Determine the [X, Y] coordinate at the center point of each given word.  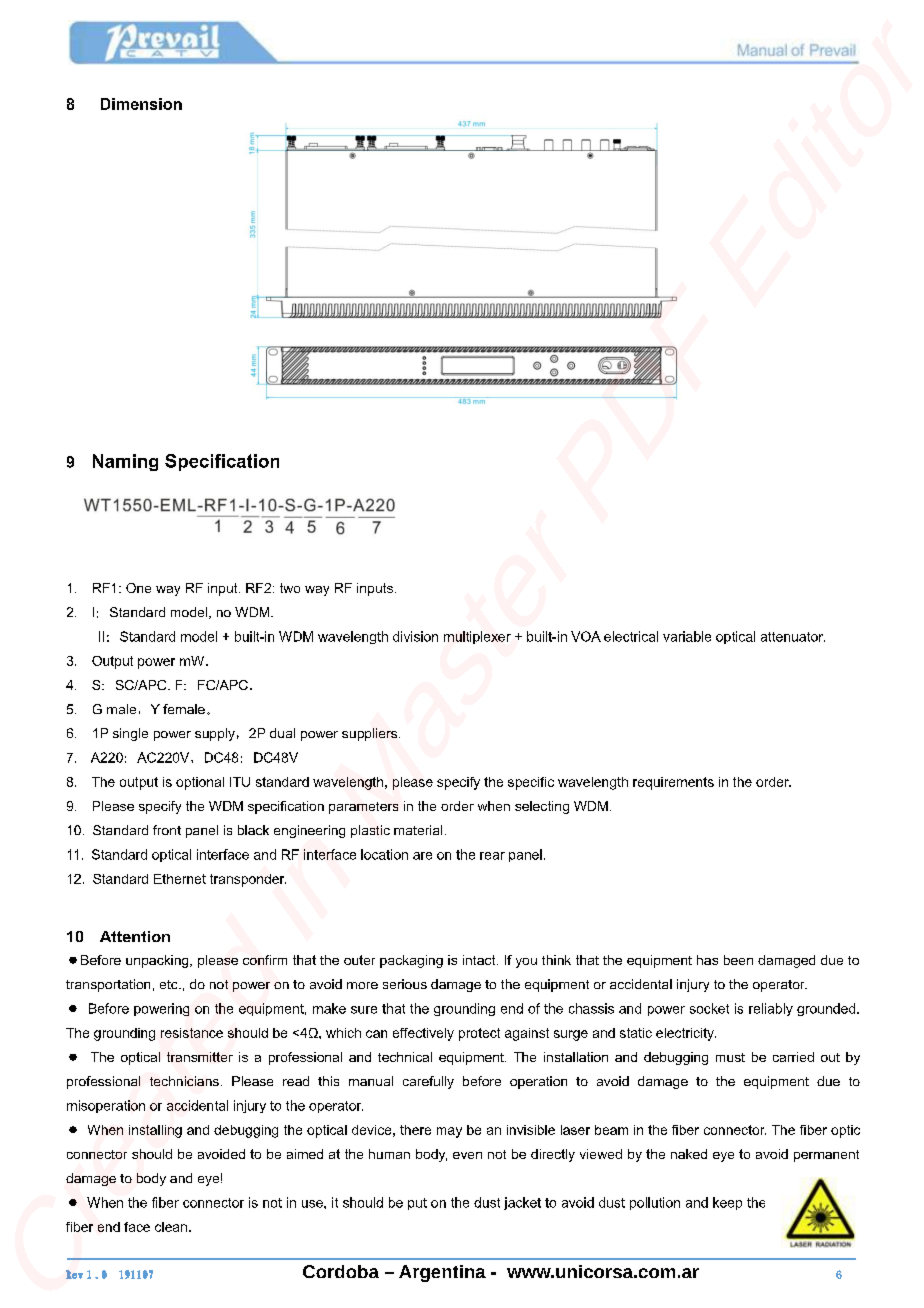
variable [687, 636]
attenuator [793, 637]
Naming [125, 462]
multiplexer [477, 637]
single [130, 734]
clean [171, 1227]
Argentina [442, 1273]
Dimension [141, 104]
